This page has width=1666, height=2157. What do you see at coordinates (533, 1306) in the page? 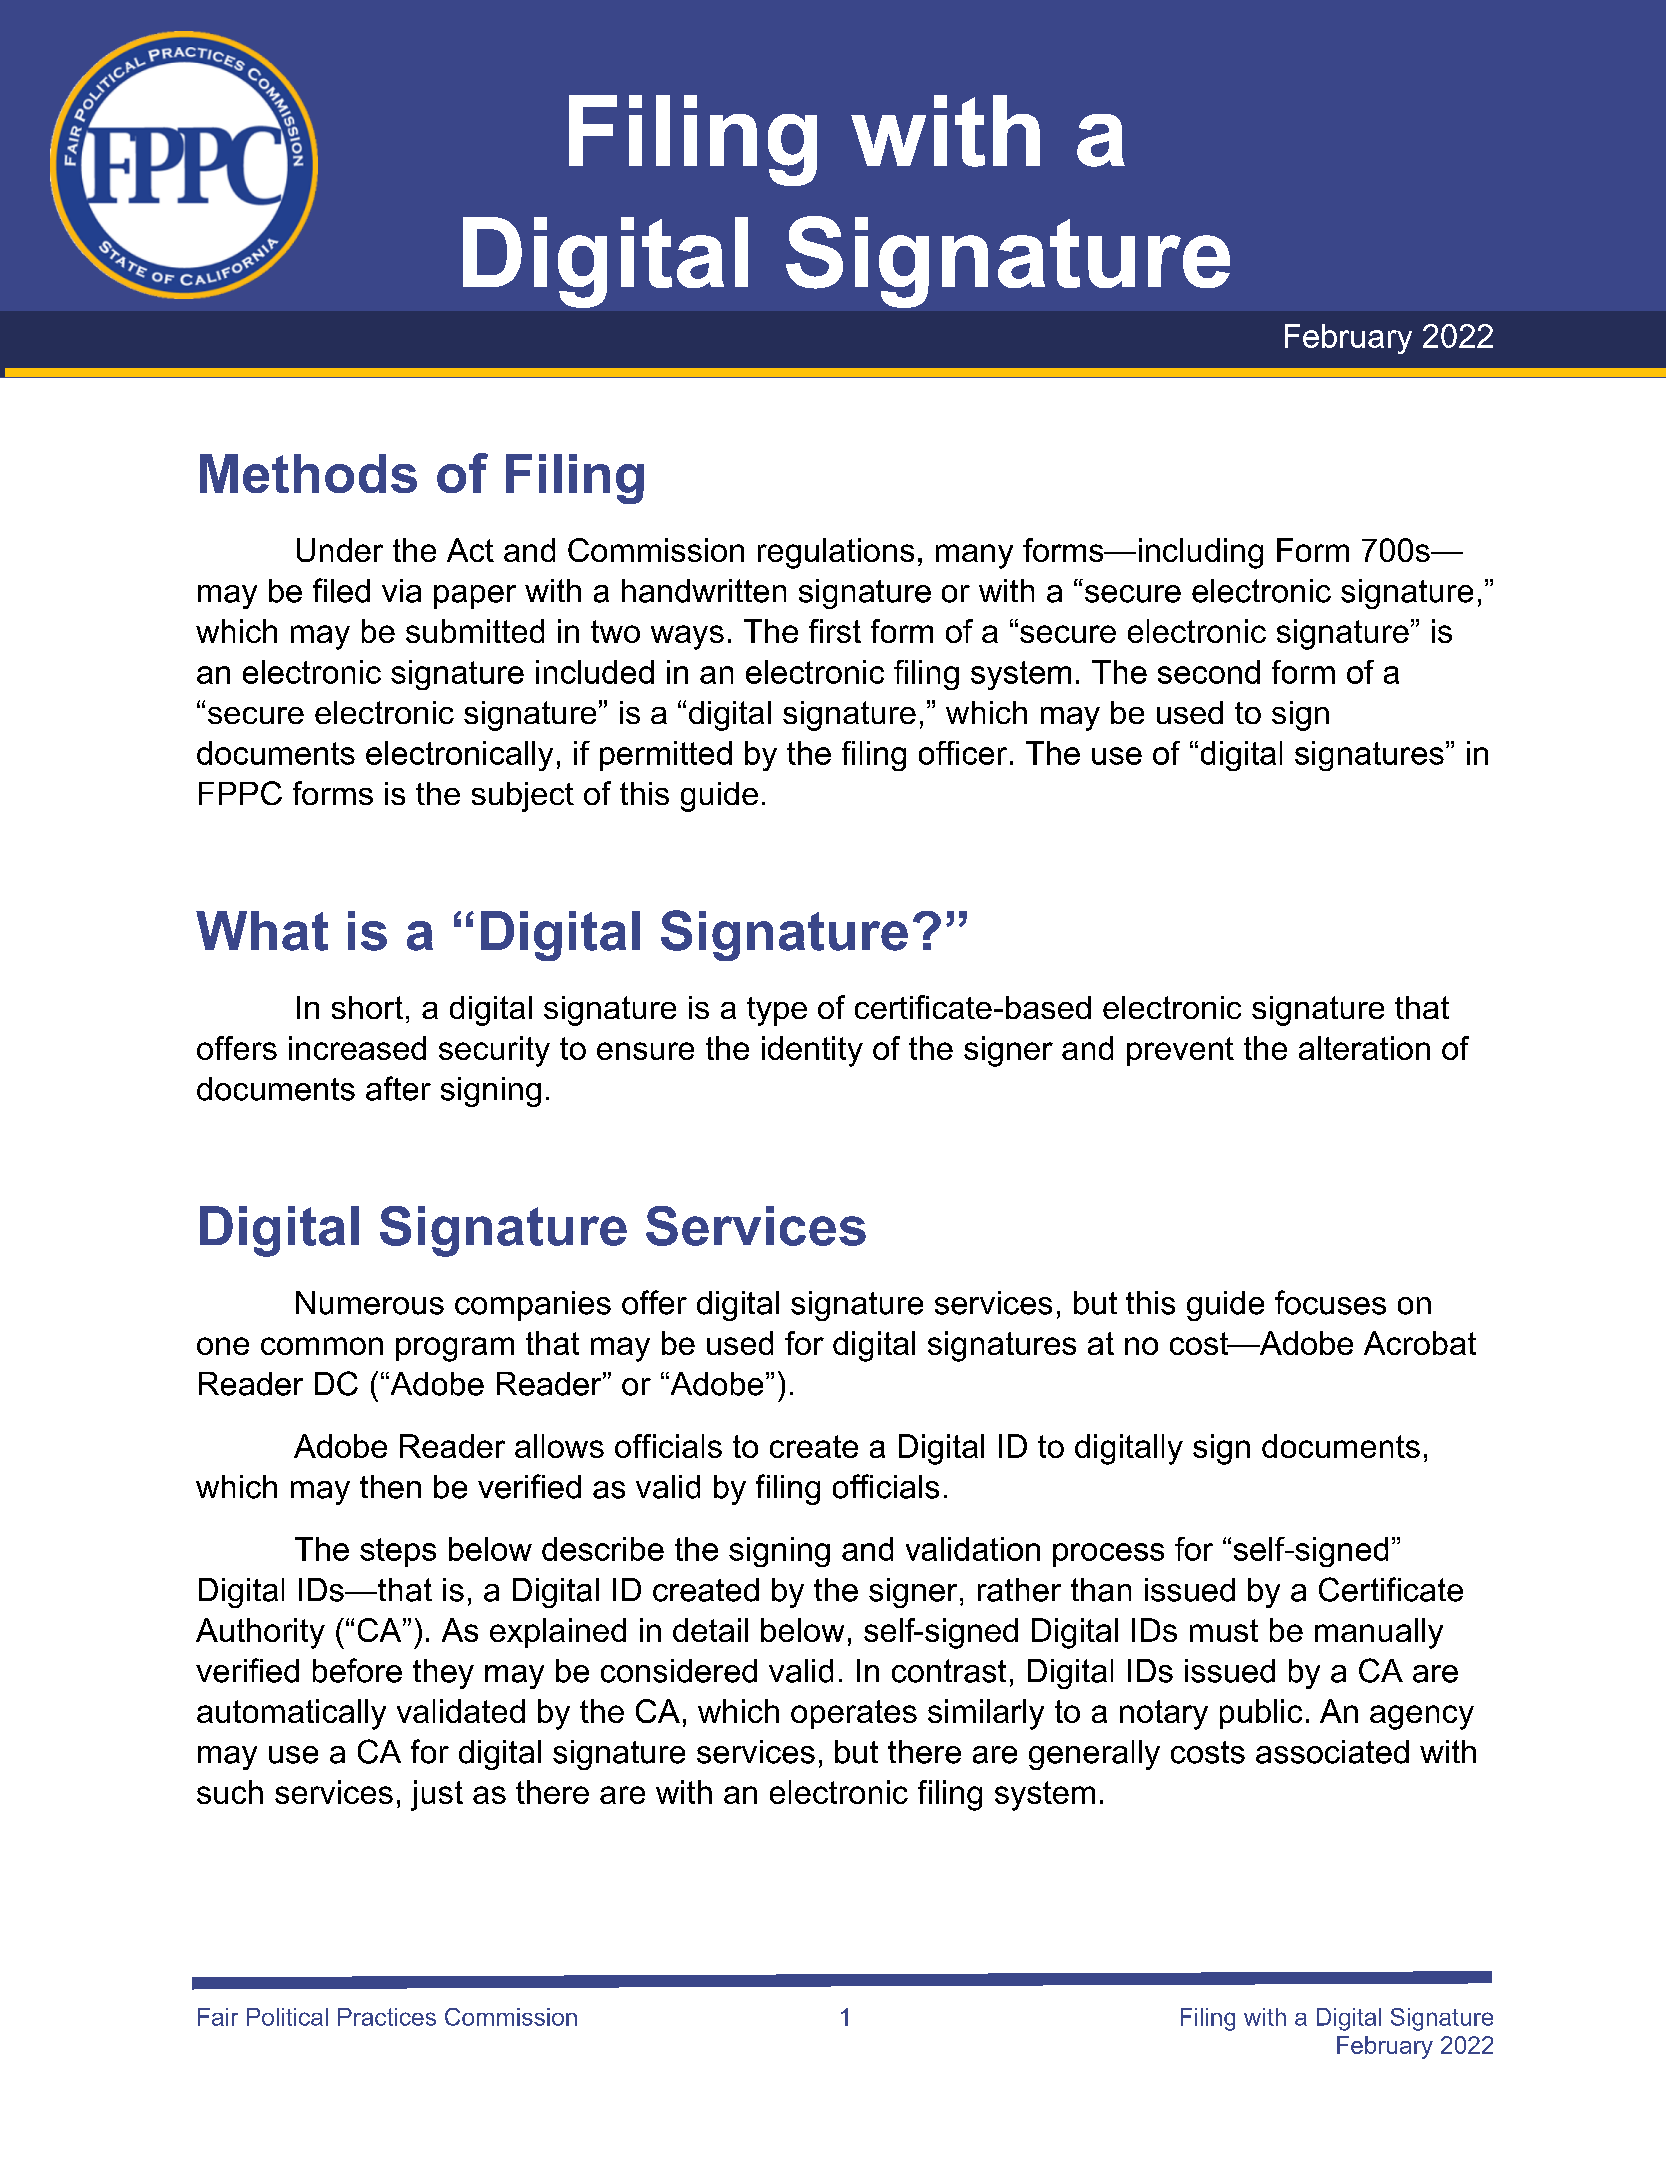
I see `companies` at bounding box center [533, 1306].
